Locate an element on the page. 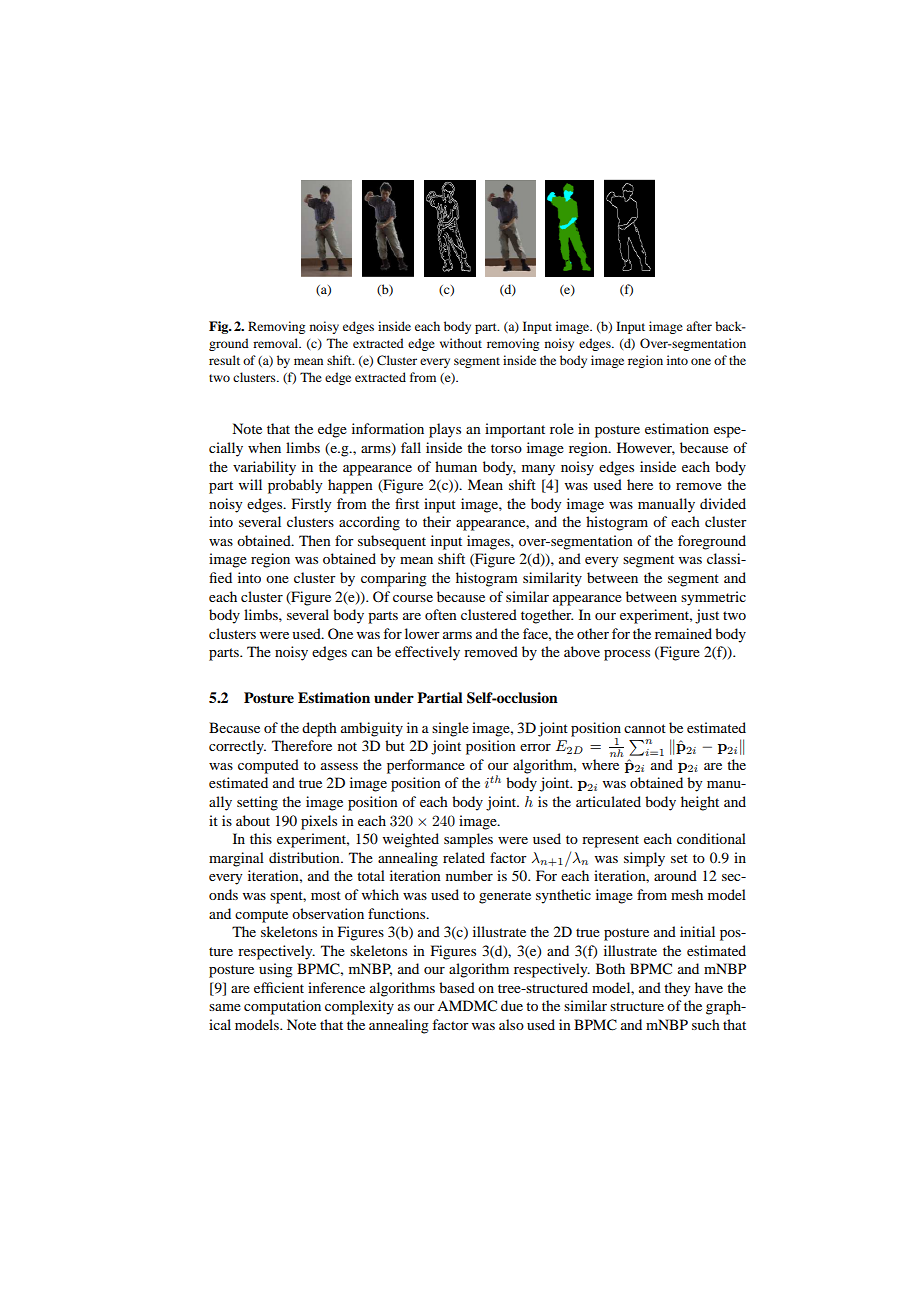 The width and height of the document is (924, 1308). after is located at coordinates (699, 326).
